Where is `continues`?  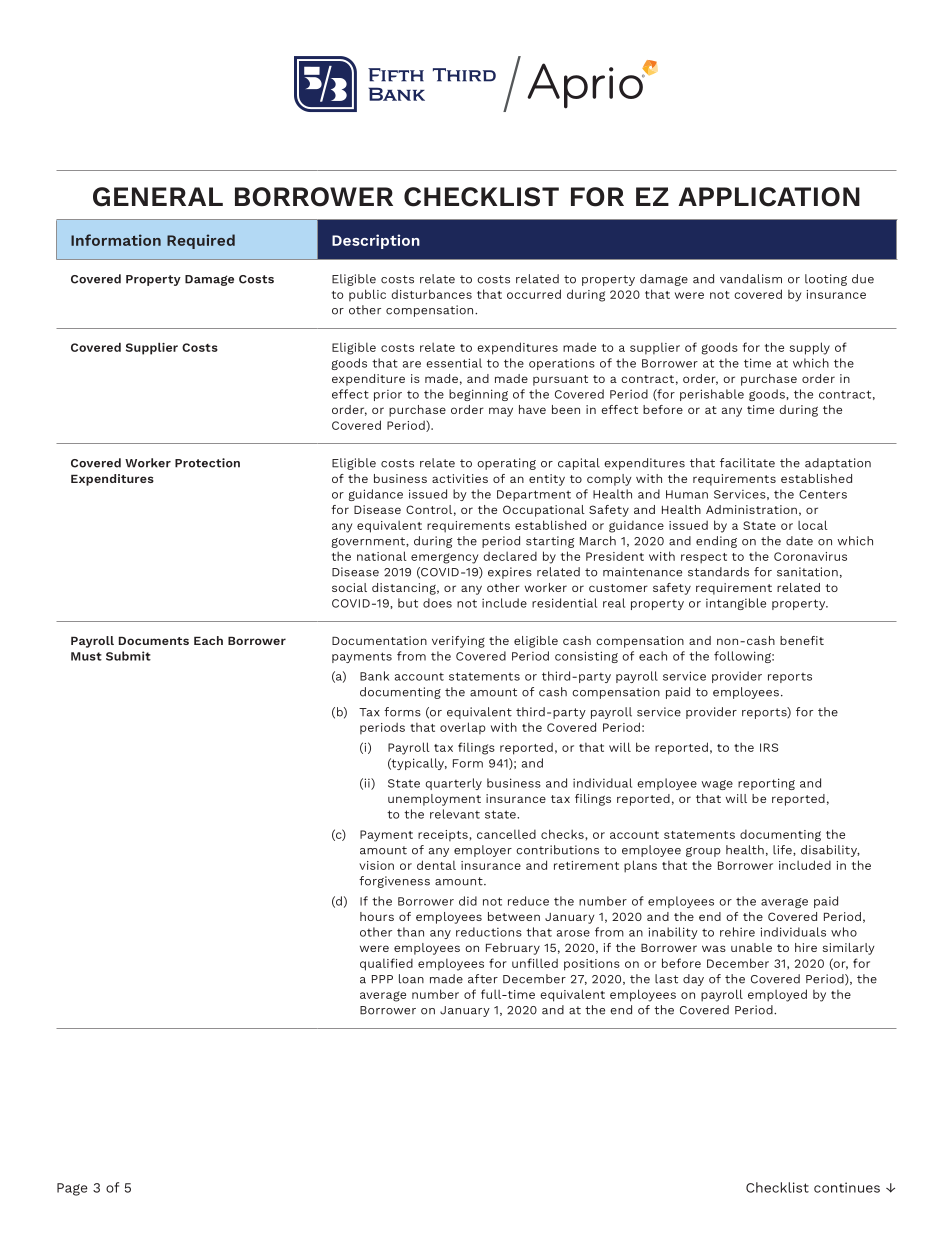 continues is located at coordinates (847, 1187).
